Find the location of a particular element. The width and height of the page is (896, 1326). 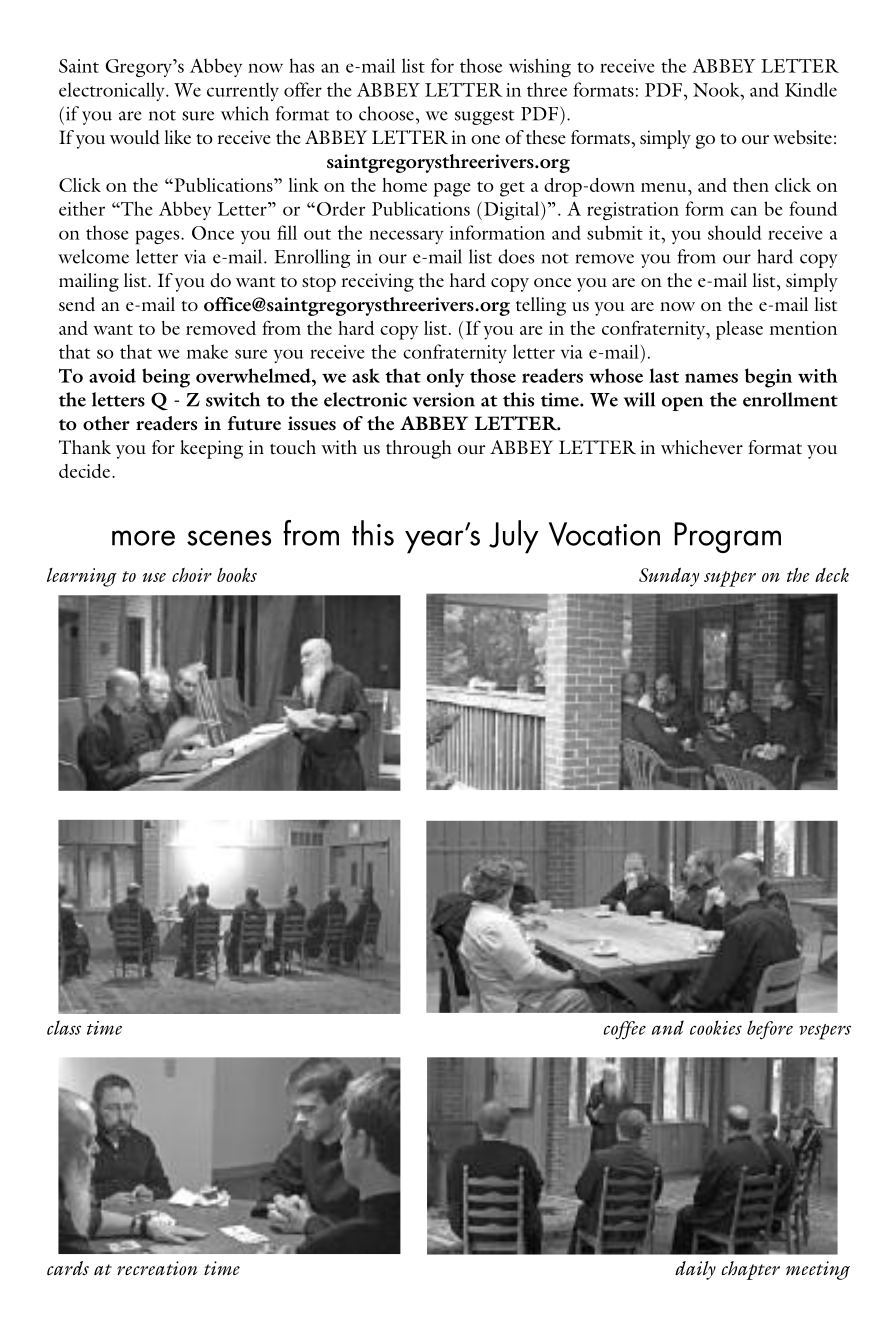

class is located at coordinates (64, 1027).
